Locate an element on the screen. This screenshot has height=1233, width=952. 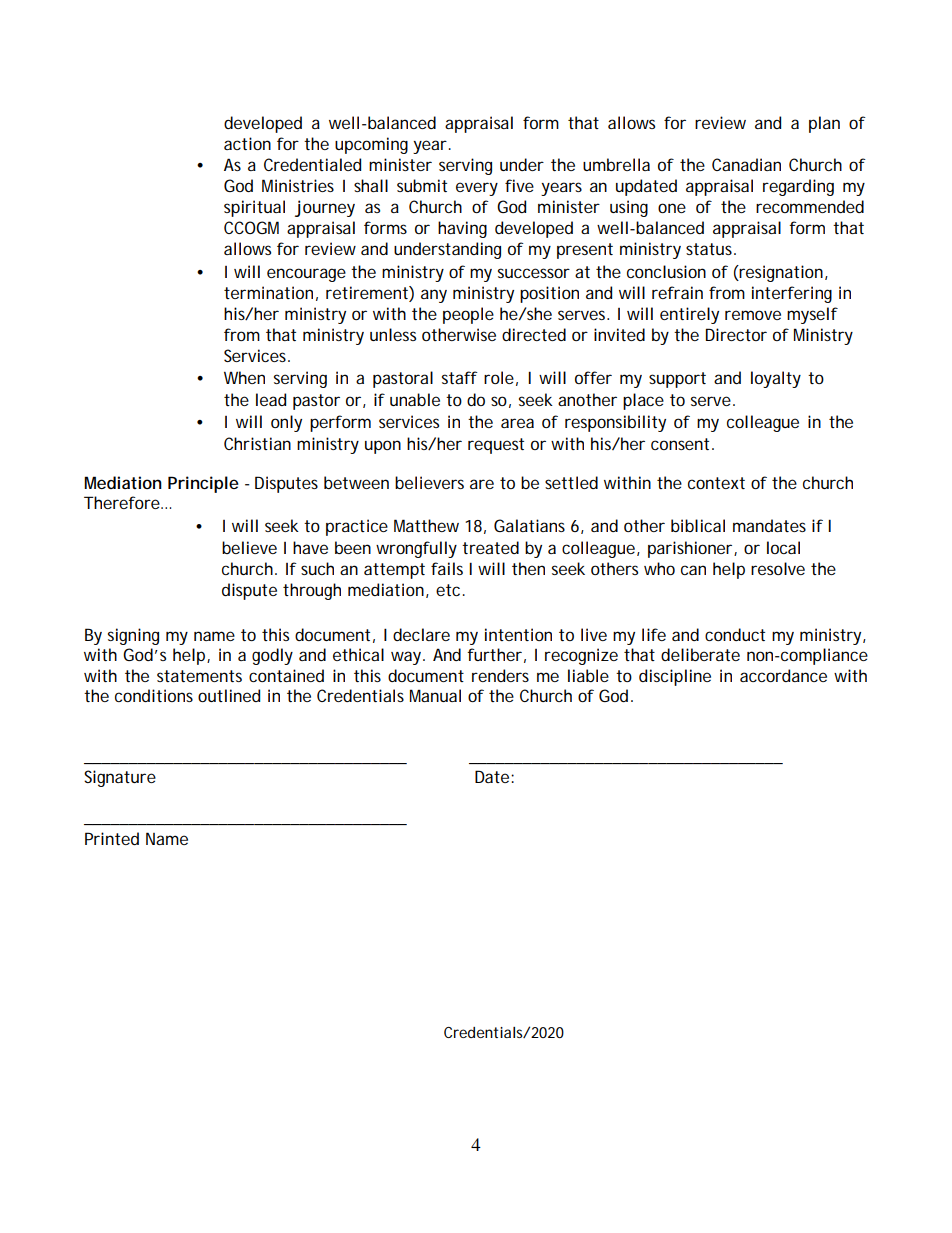
Principle is located at coordinates (203, 484).
